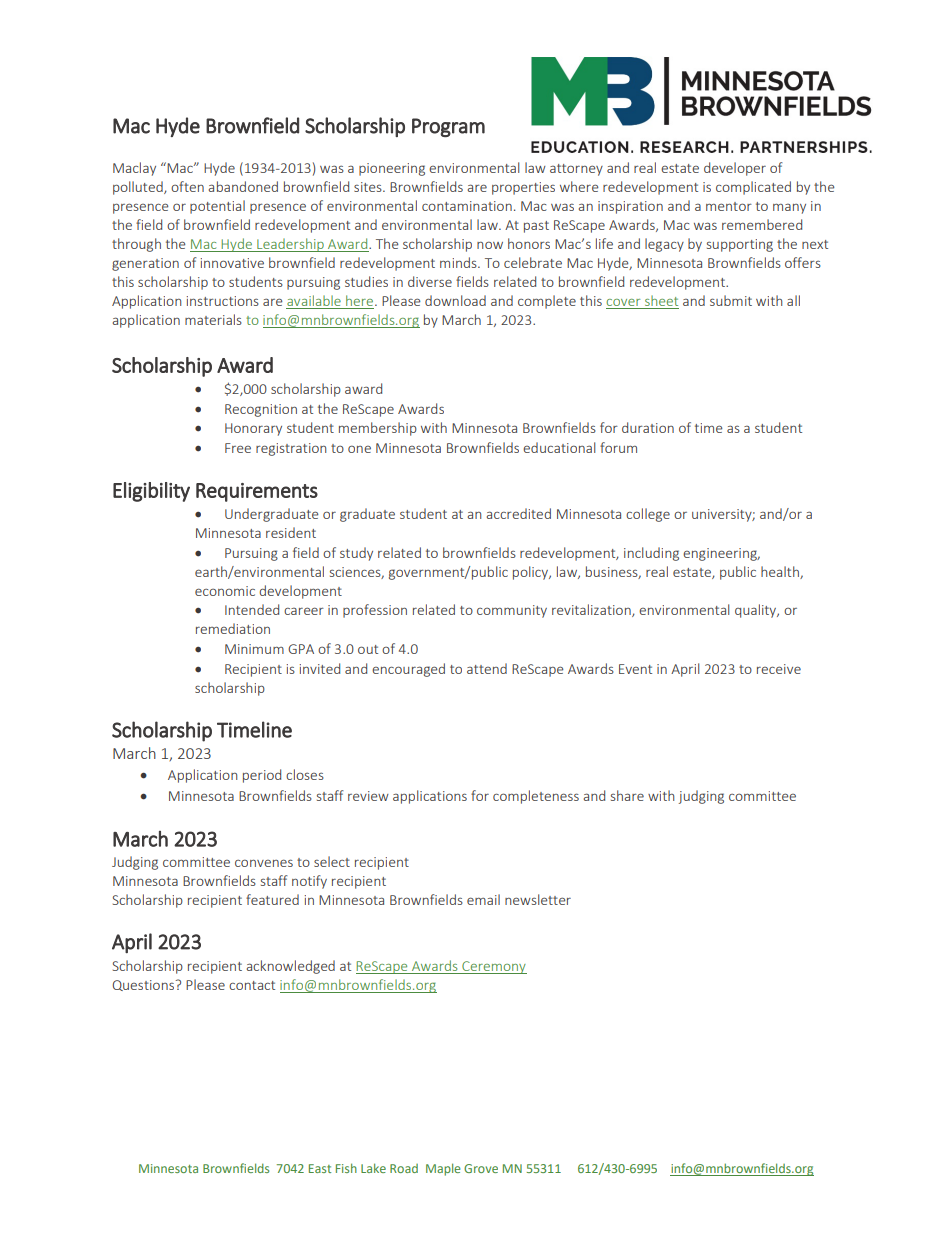 The image size is (952, 1233). What do you see at coordinates (448, 127) in the page?
I see `Program` at bounding box center [448, 127].
